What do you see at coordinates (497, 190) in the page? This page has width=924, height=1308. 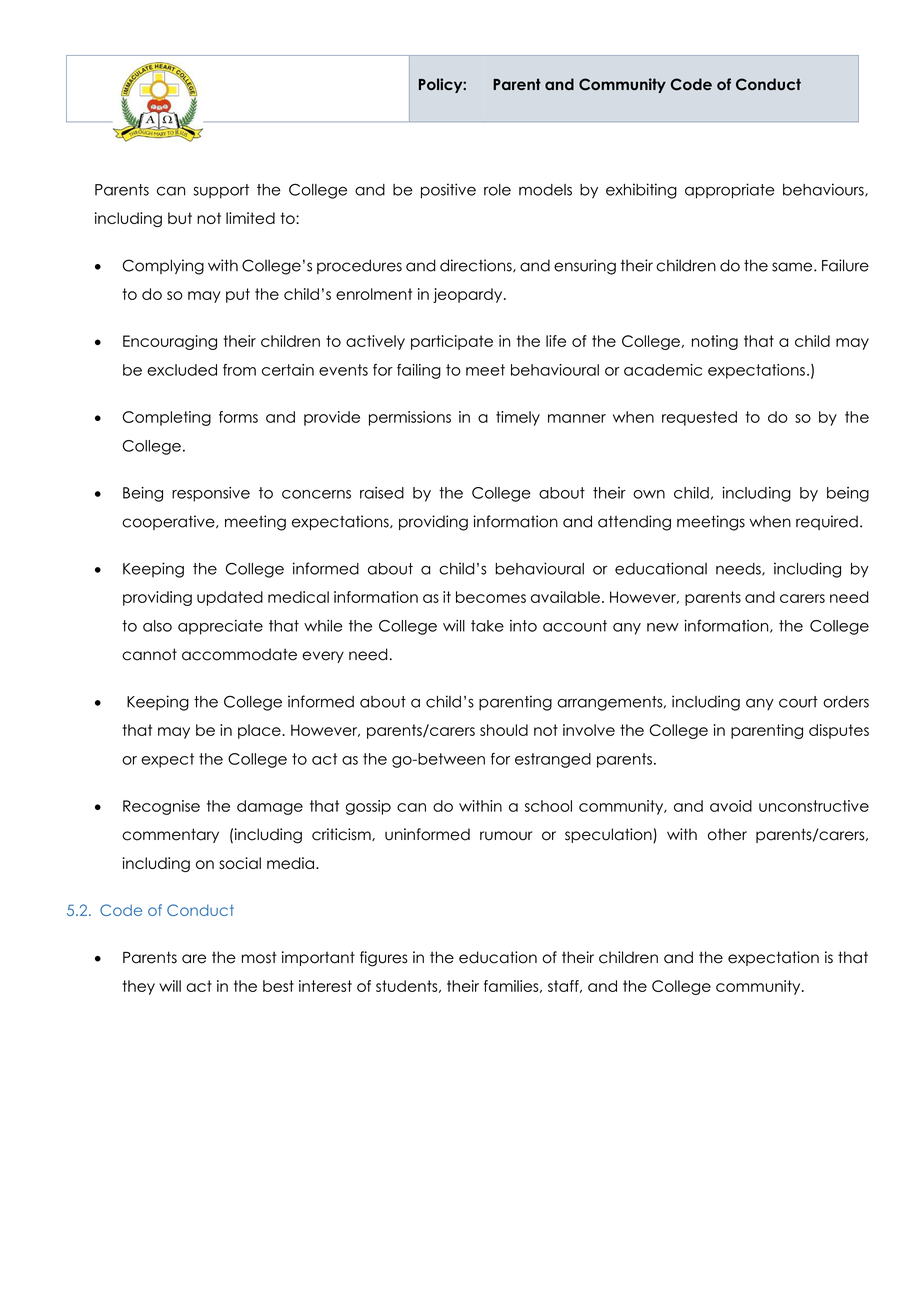 I see `role` at bounding box center [497, 190].
